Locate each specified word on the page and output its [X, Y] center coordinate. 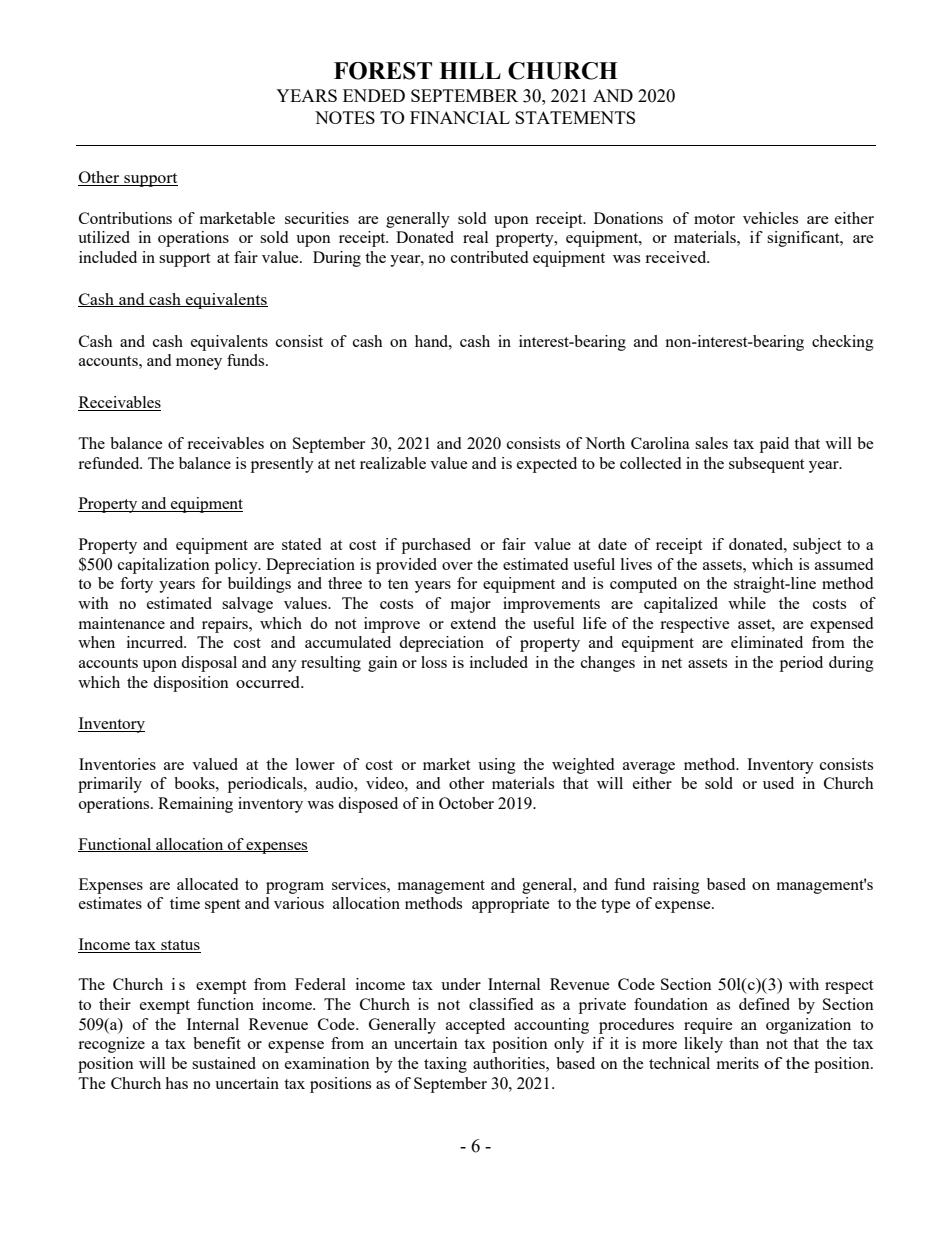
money [199, 364]
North [605, 443]
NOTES [345, 117]
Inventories [117, 764]
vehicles [770, 218]
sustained [224, 1063]
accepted [475, 1026]
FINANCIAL [460, 117]
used [778, 783]
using [497, 766]
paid [774, 445]
